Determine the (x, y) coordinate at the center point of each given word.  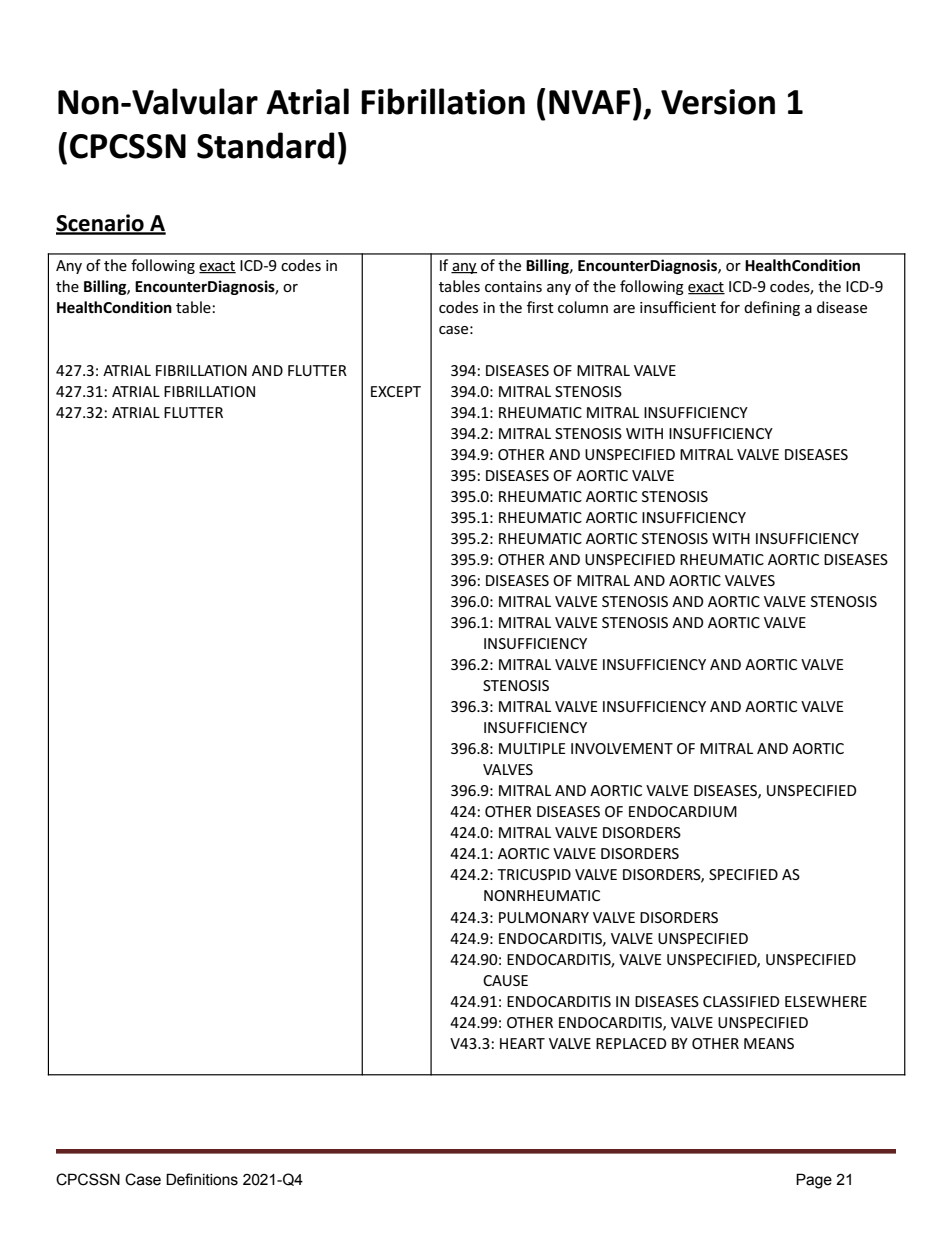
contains (513, 286)
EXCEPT (396, 391)
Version (718, 102)
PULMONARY (544, 917)
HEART (522, 1043)
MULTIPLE (532, 748)
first (540, 307)
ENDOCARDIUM (683, 811)
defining (772, 308)
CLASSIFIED (741, 1001)
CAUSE (505, 980)
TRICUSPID (534, 874)
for (730, 307)
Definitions (202, 1179)
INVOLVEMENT (622, 748)
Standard (265, 145)
